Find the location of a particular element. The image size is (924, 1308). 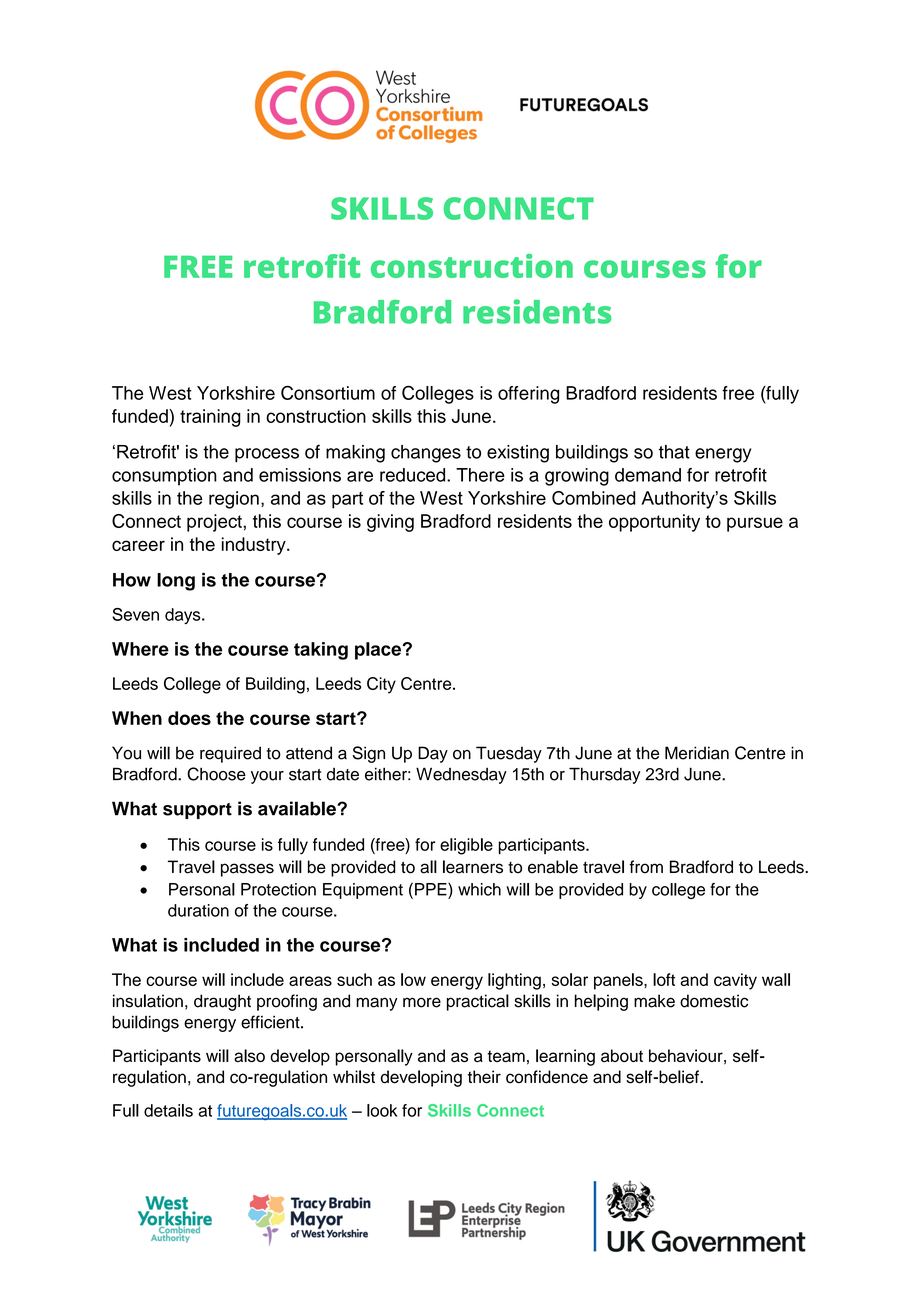

their is located at coordinates (484, 1077).
